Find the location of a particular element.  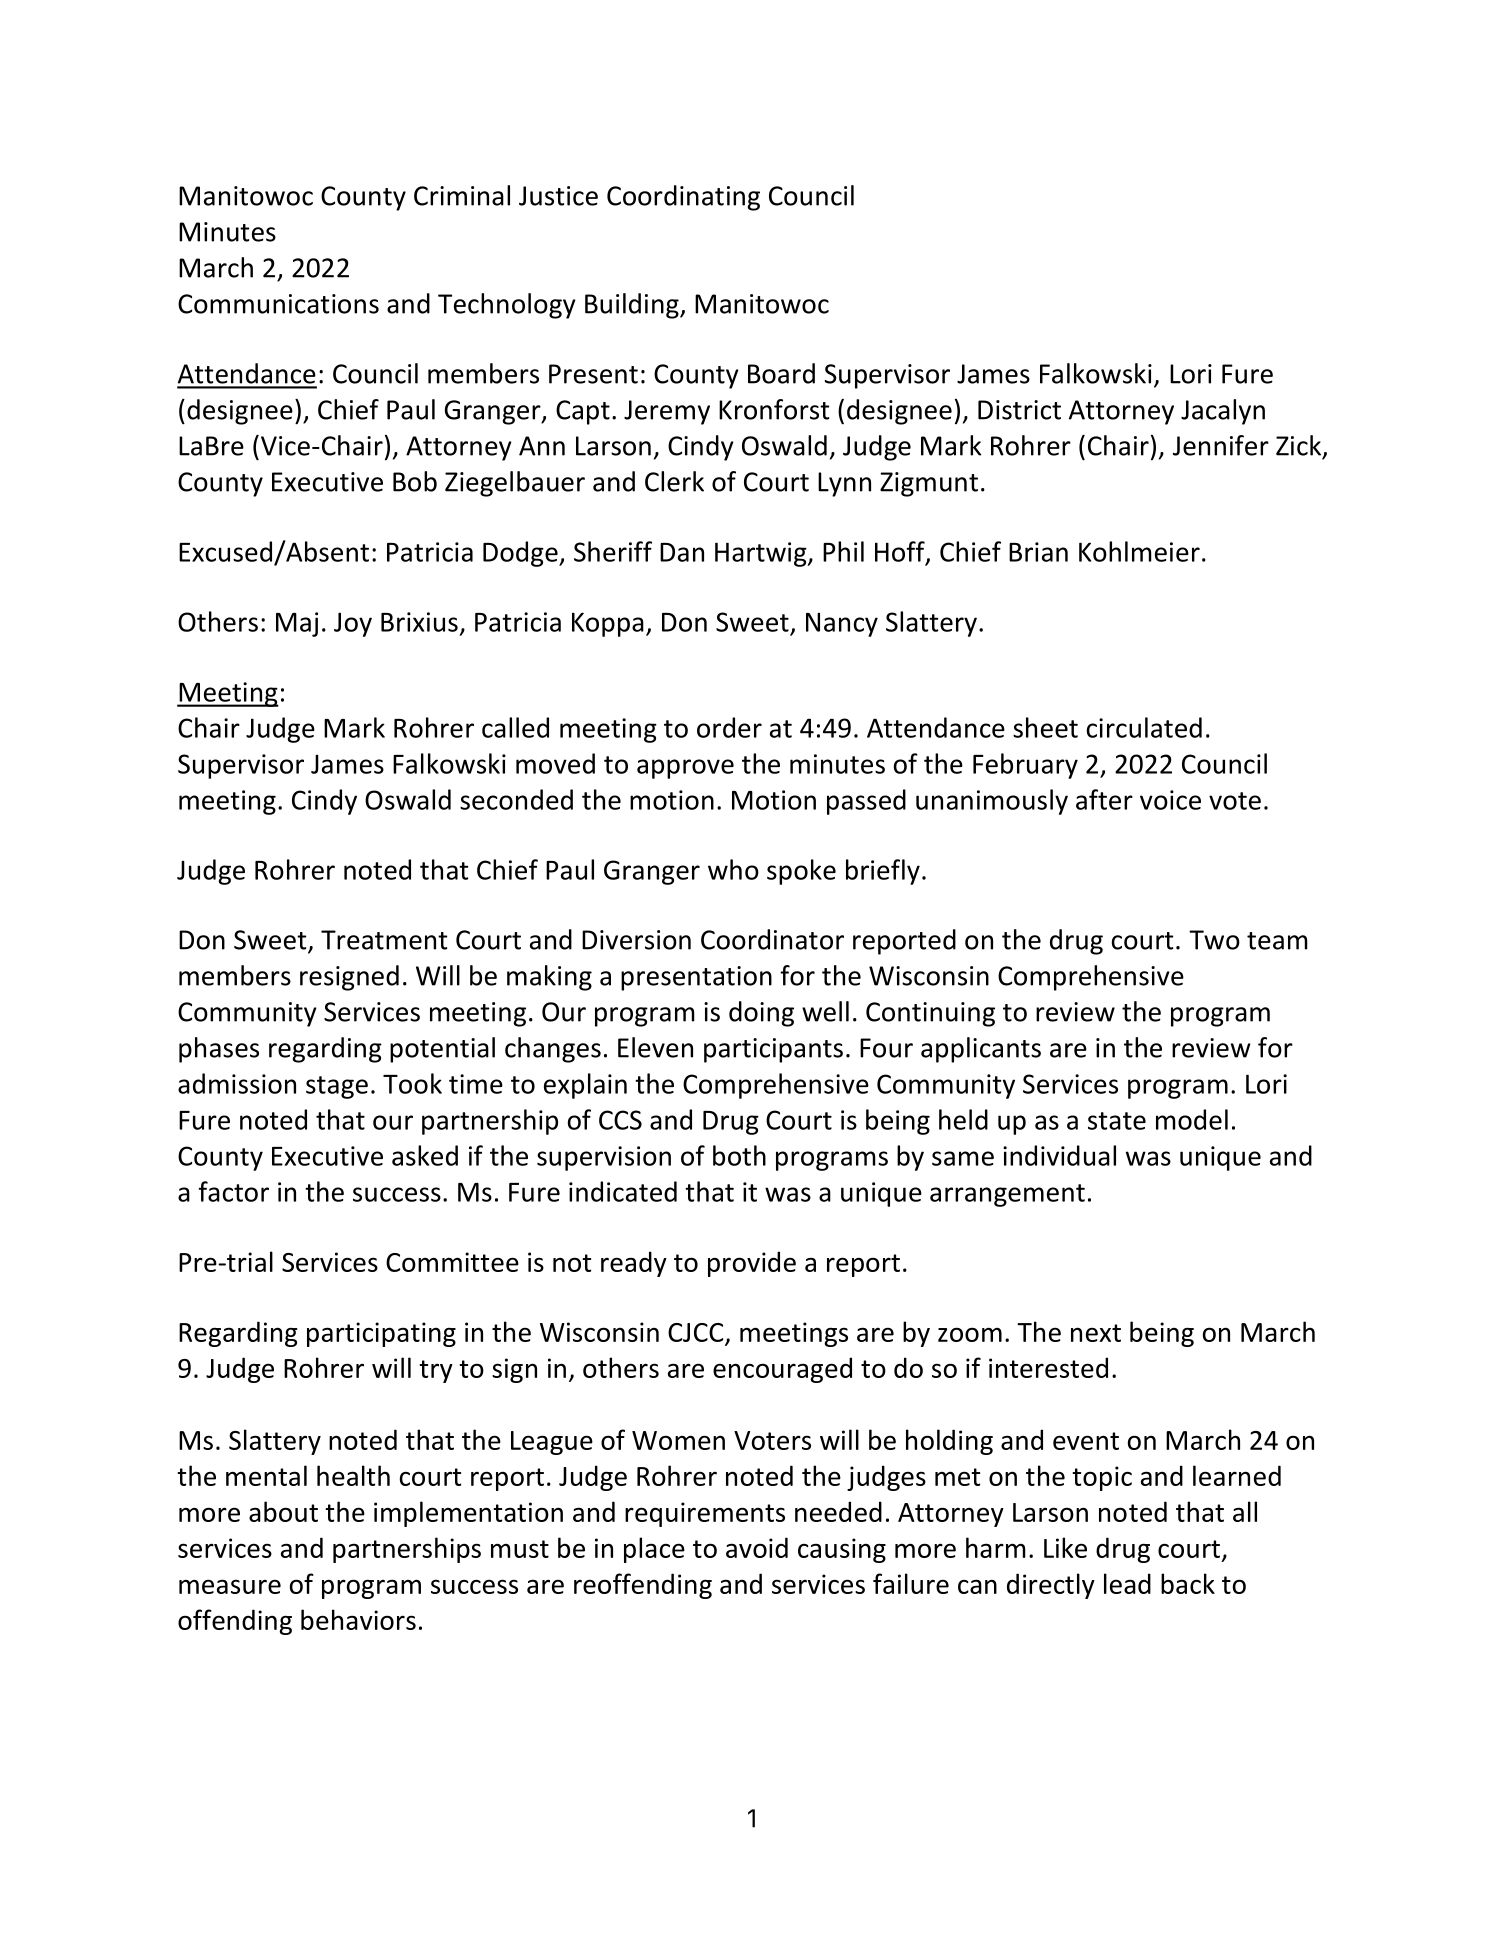

Coordinating is located at coordinates (683, 198).
